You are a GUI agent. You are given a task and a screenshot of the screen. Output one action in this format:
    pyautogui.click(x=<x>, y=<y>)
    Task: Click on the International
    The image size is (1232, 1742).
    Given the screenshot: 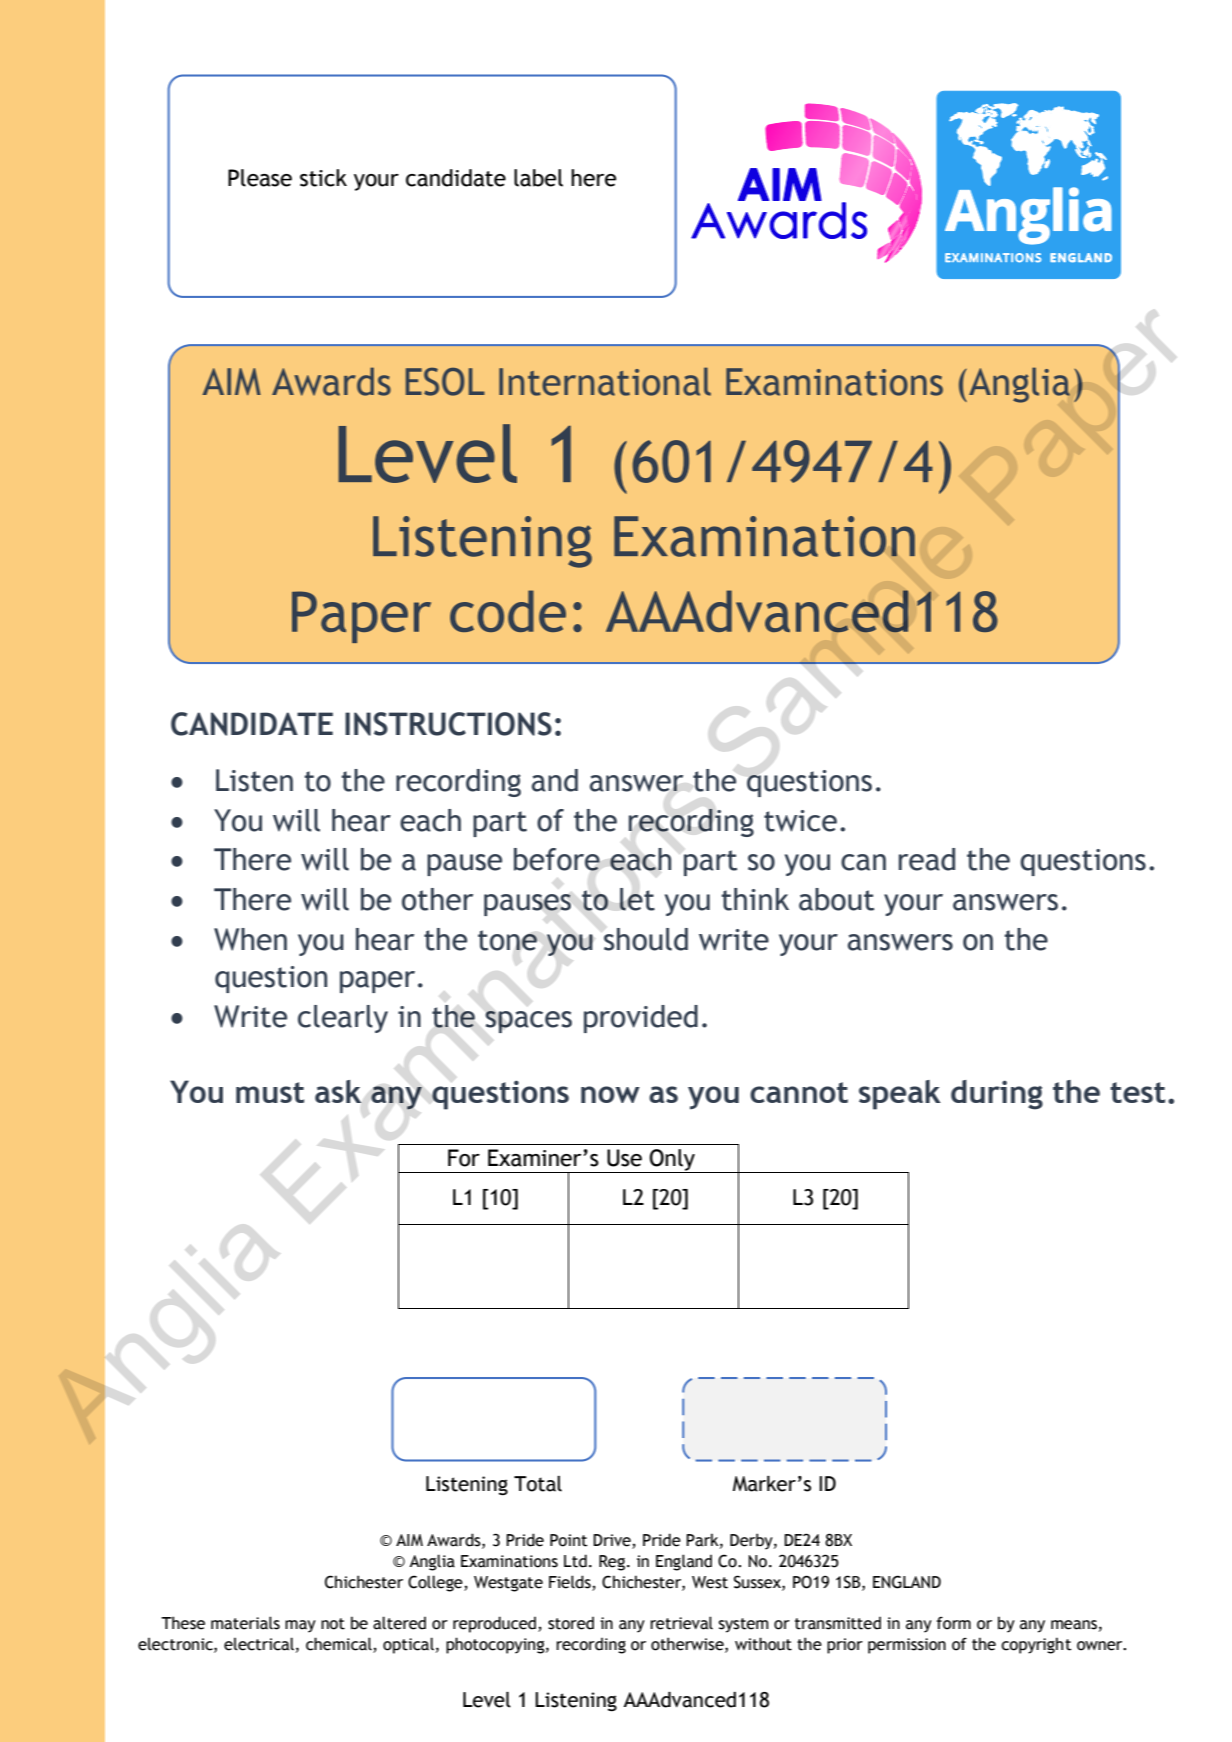 What is the action you would take?
    pyautogui.click(x=605, y=381)
